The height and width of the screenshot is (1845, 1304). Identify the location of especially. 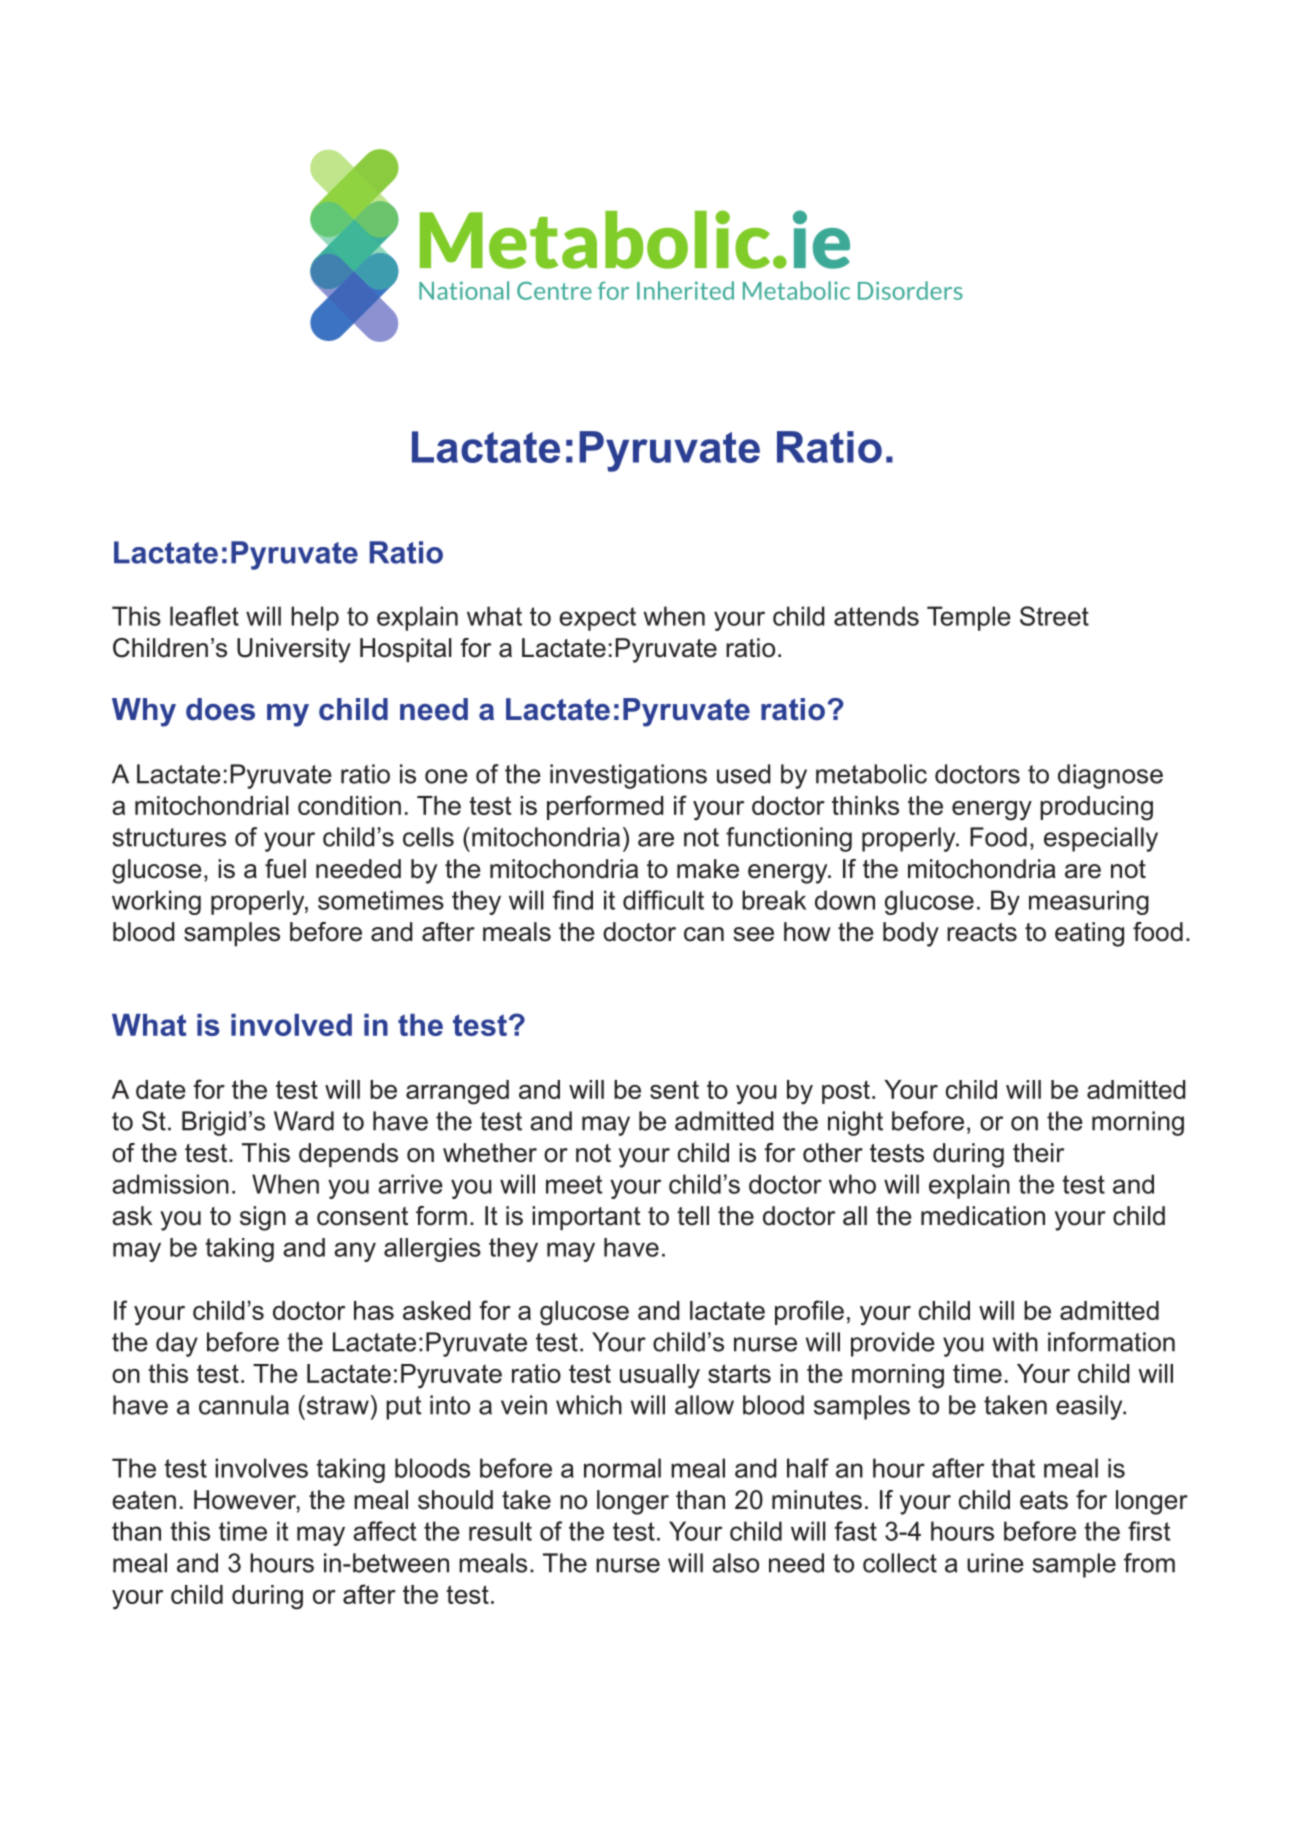
(1101, 839).
